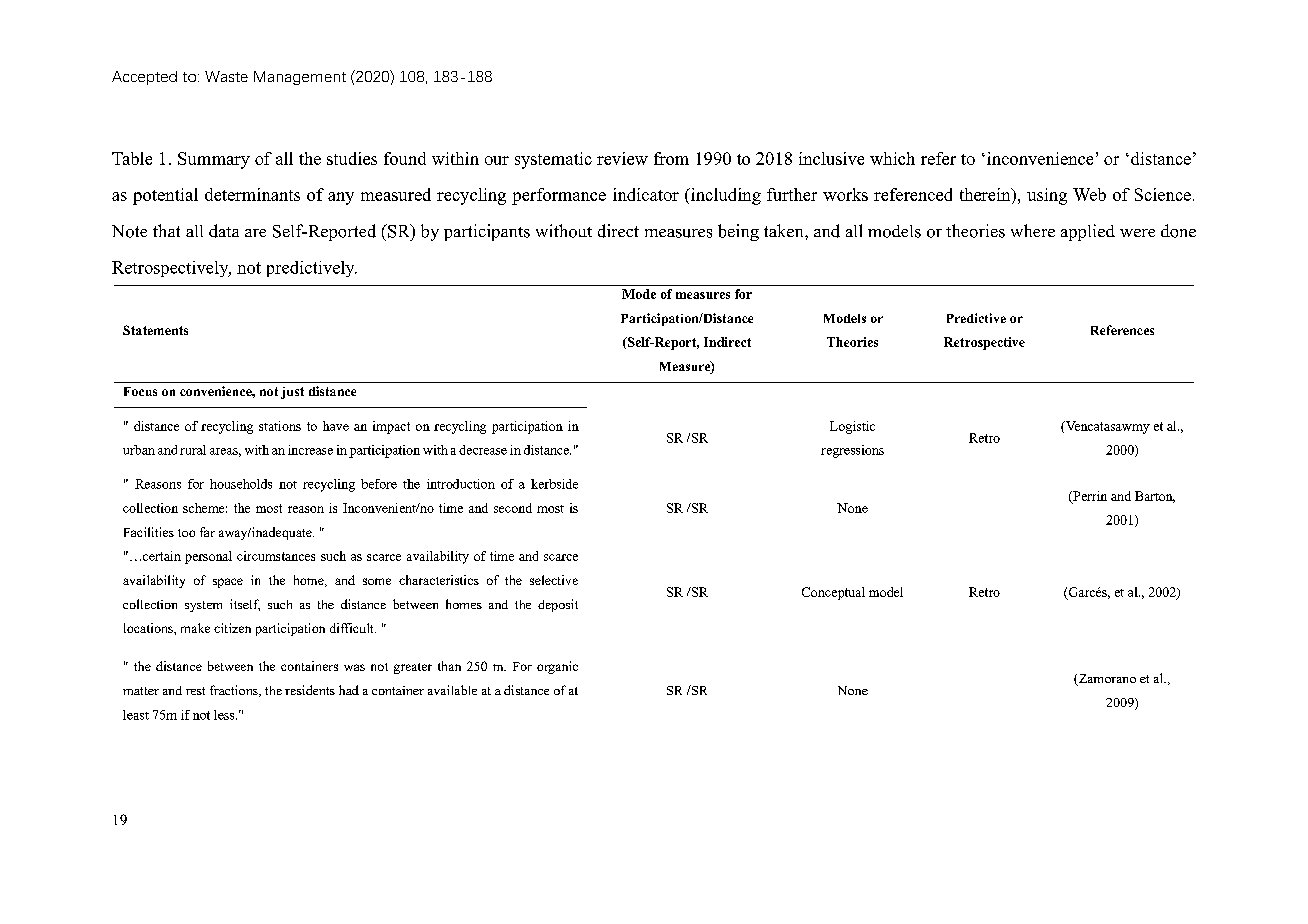  Describe the element at coordinates (557, 667) in the document. I see `organic` at that location.
